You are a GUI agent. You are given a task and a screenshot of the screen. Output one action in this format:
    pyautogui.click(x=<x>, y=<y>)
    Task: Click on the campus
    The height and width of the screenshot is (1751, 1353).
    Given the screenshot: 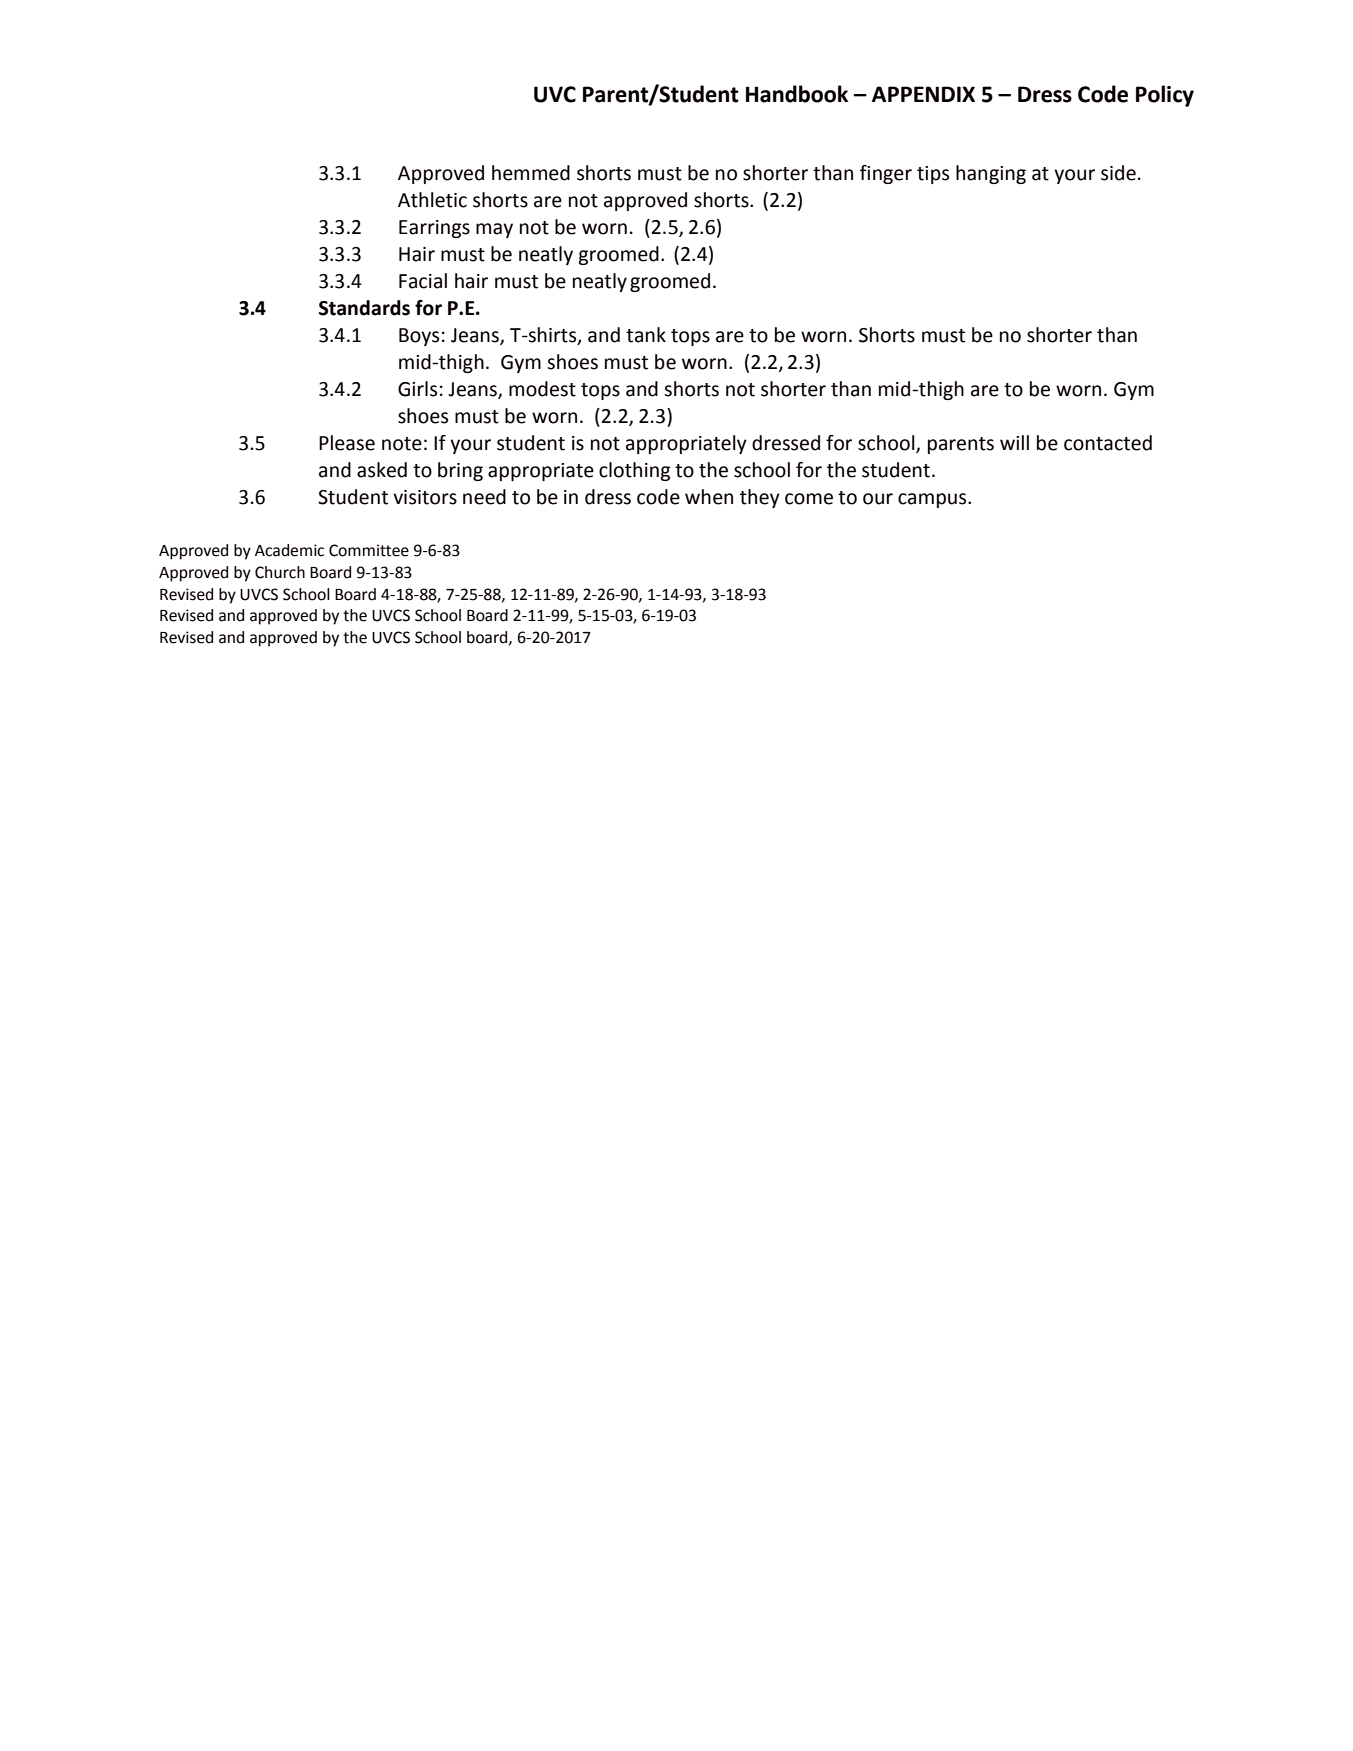 What is the action you would take?
    pyautogui.click(x=933, y=500)
